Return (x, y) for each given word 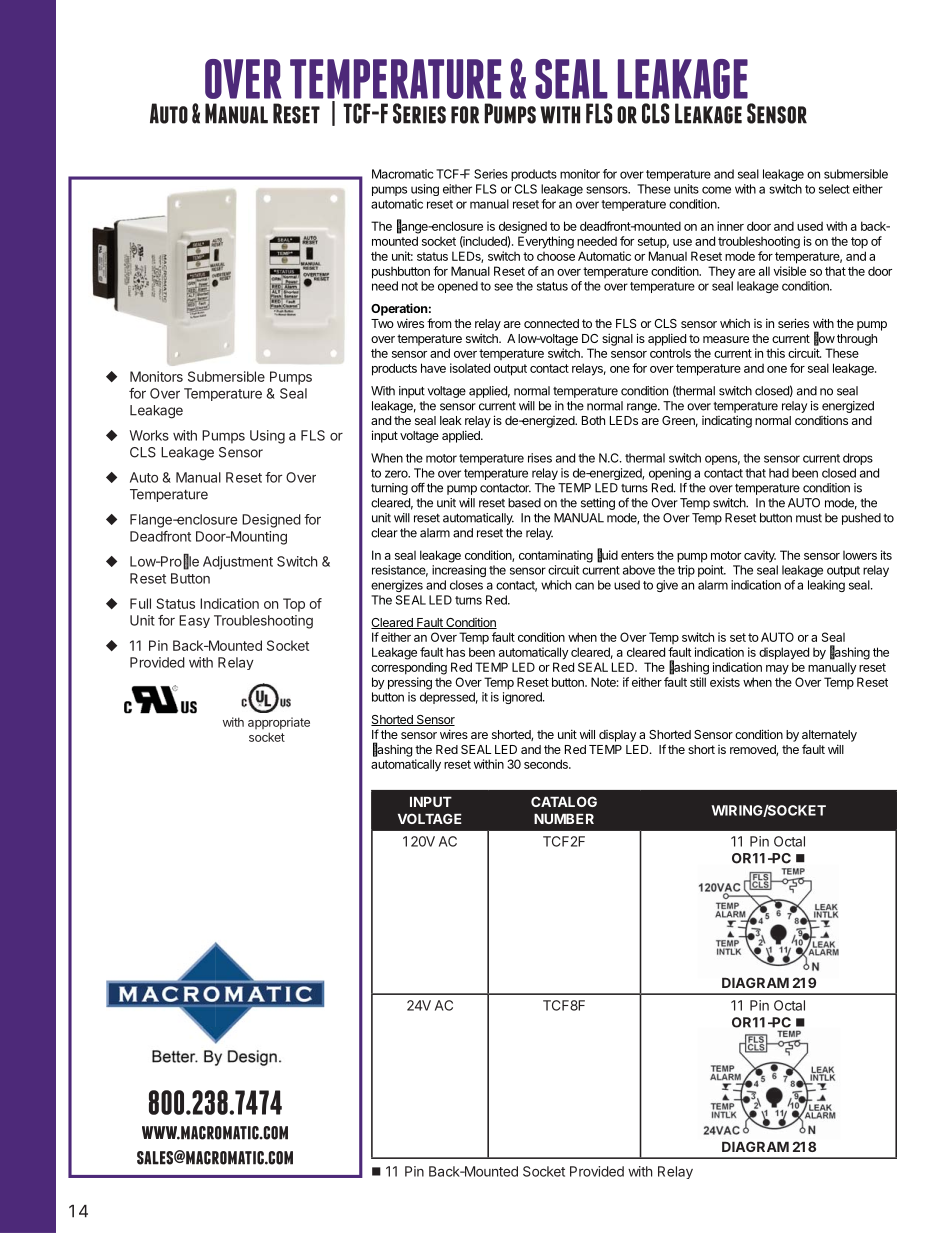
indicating (727, 421)
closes (466, 585)
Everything (546, 242)
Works (149, 435)
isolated (470, 368)
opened (458, 287)
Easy (194, 621)
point (711, 571)
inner (730, 226)
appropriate (279, 723)
